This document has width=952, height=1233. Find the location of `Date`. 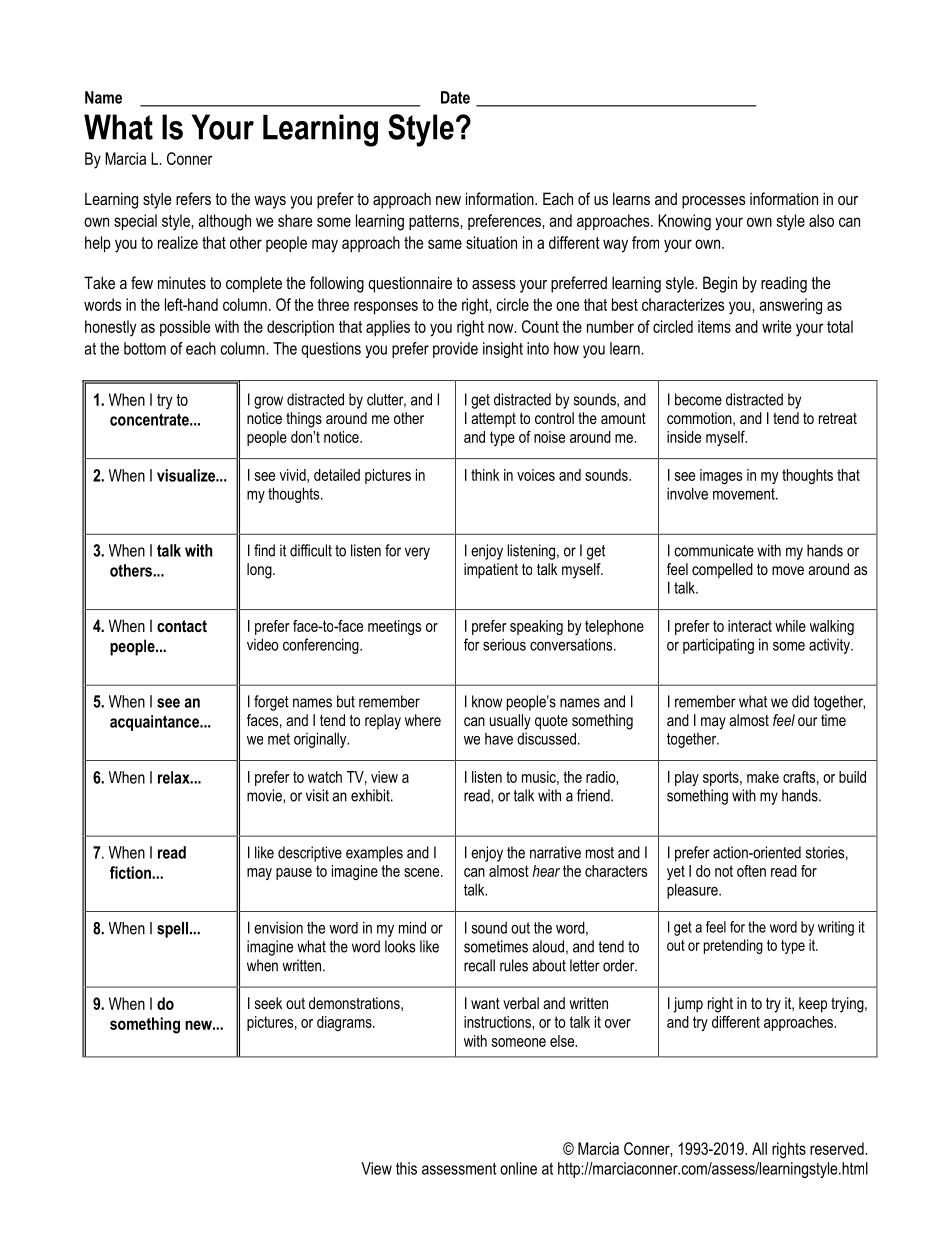

Date is located at coordinates (455, 97).
